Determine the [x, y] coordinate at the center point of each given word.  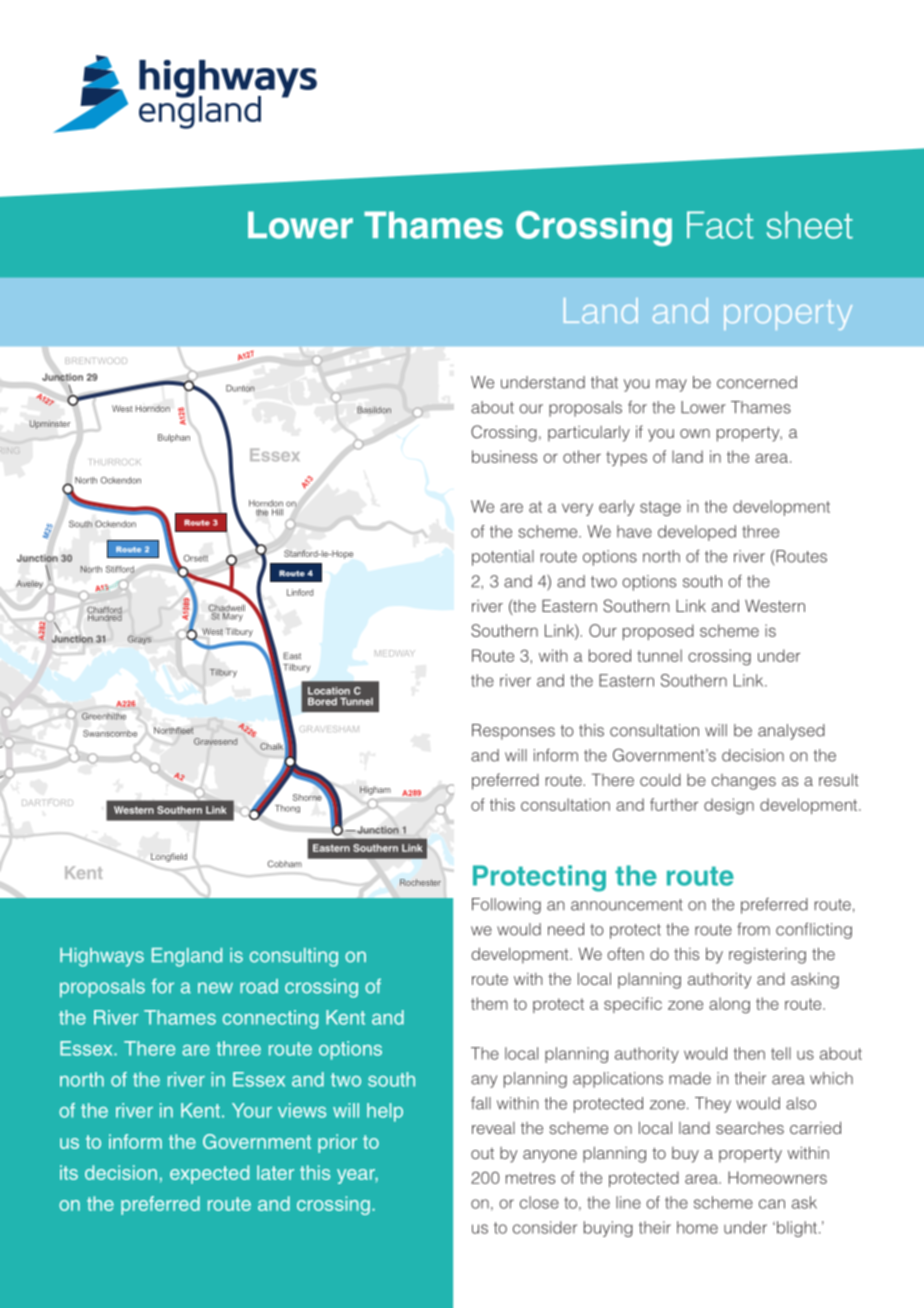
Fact [720, 225]
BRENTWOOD [96, 360]
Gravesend [215, 741]
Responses [513, 732]
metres [530, 1178]
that [604, 382]
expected [209, 1174]
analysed [791, 732]
